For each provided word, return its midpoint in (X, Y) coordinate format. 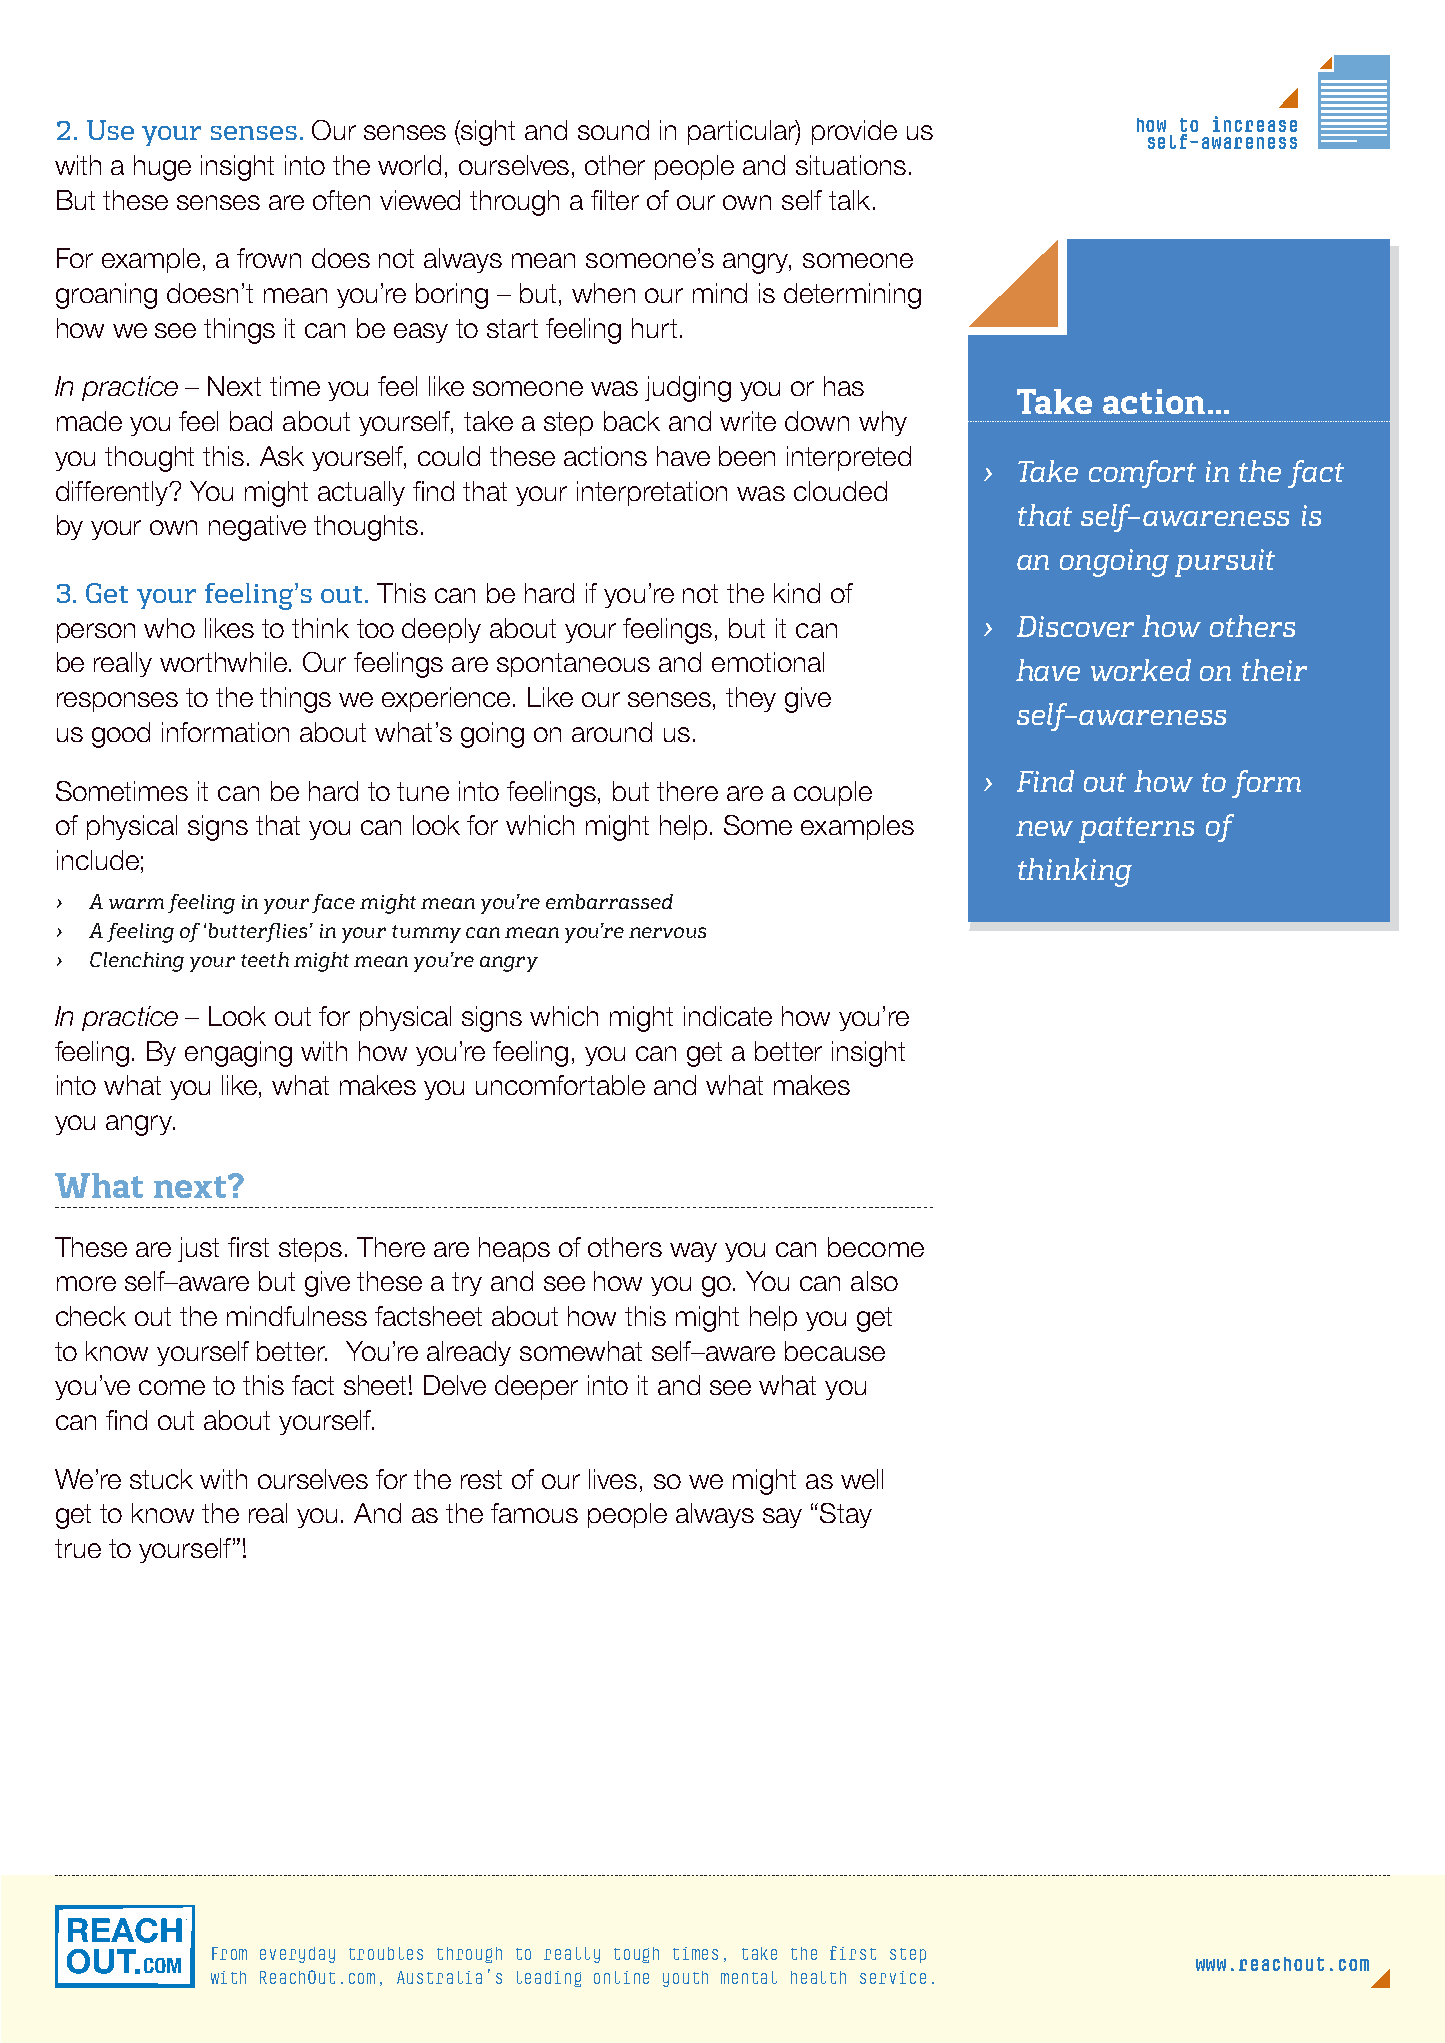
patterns (1136, 830)
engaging (238, 1054)
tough (636, 1955)
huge (162, 168)
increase (1255, 124)
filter (615, 200)
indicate (728, 1016)
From (229, 1953)
